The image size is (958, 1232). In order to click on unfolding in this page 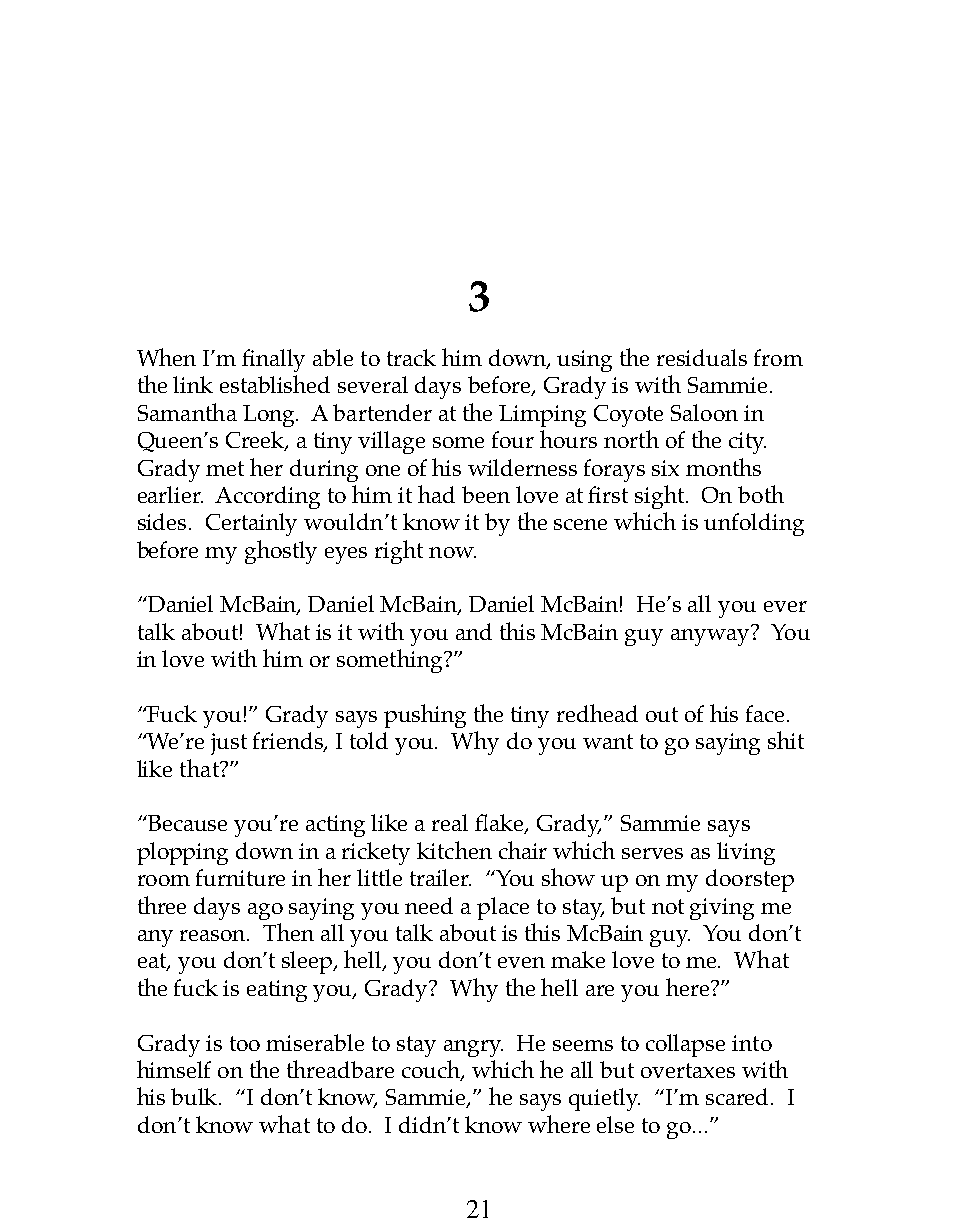, I will do `click(754, 524)`.
